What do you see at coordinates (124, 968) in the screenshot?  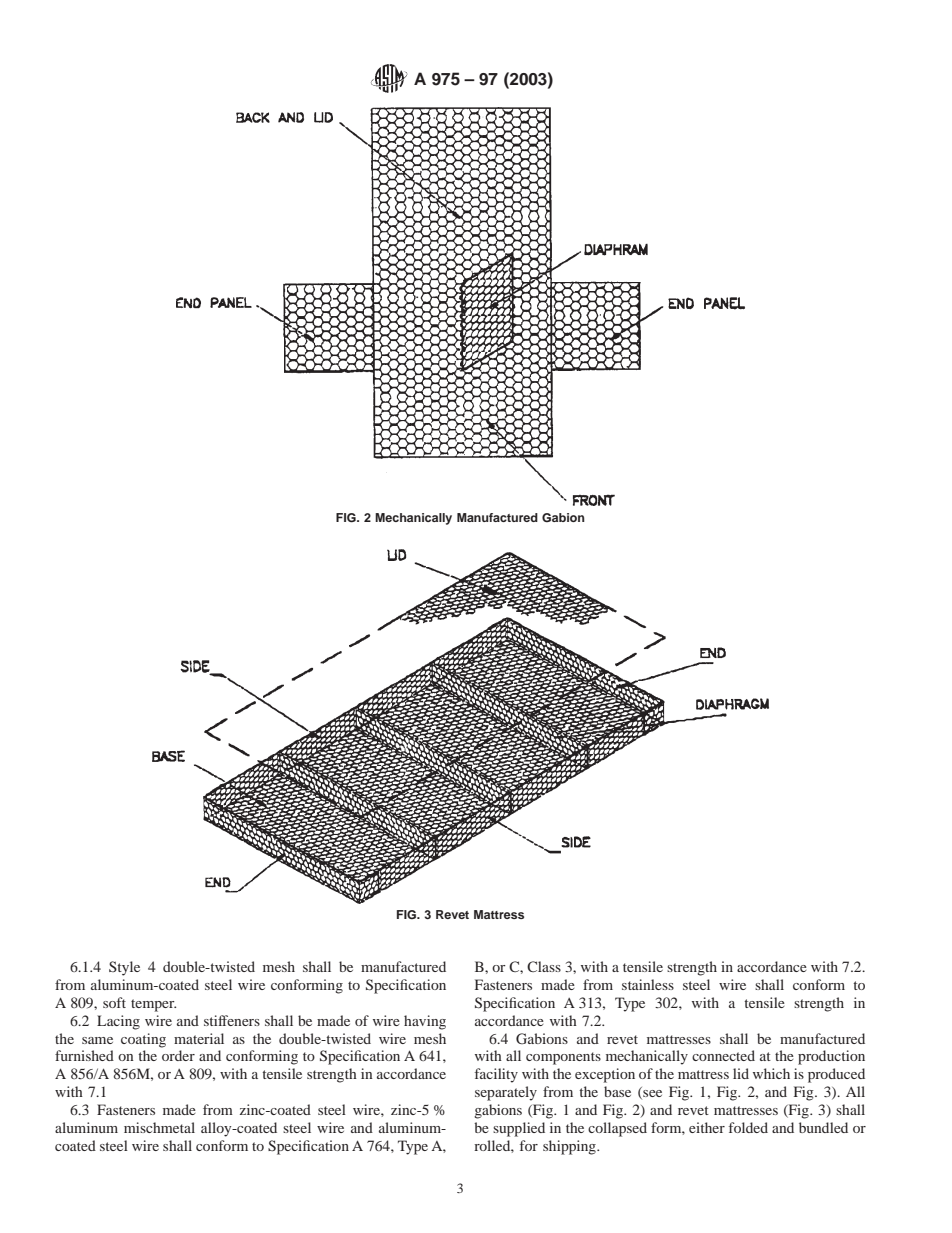 I see `Style` at bounding box center [124, 968].
